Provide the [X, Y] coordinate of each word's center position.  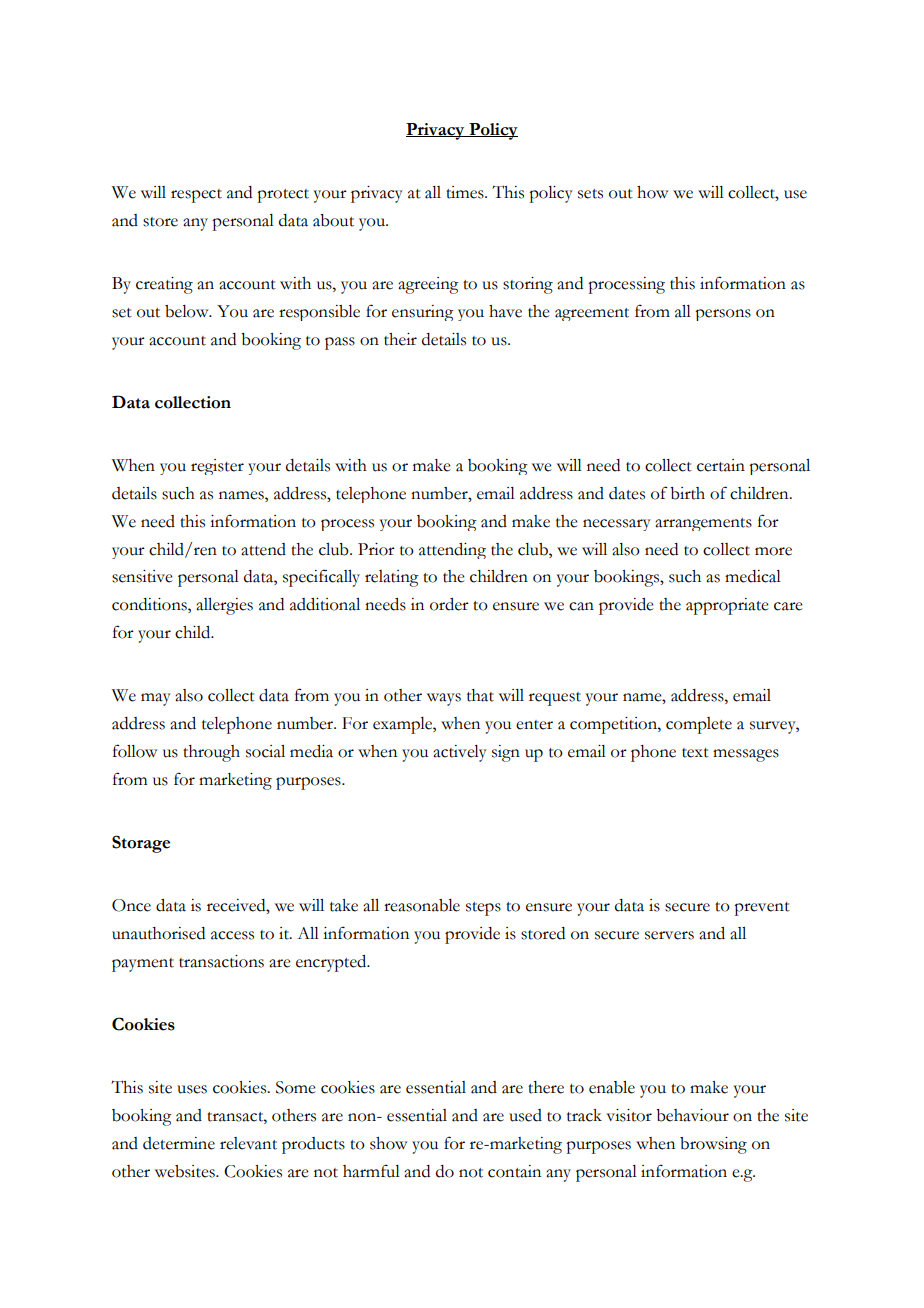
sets [590, 194]
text [695, 753]
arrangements [703, 524]
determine [179, 1143]
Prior [376, 549]
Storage [141, 844]
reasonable [422, 905]
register [217, 467]
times [466, 192]
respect [196, 196]
